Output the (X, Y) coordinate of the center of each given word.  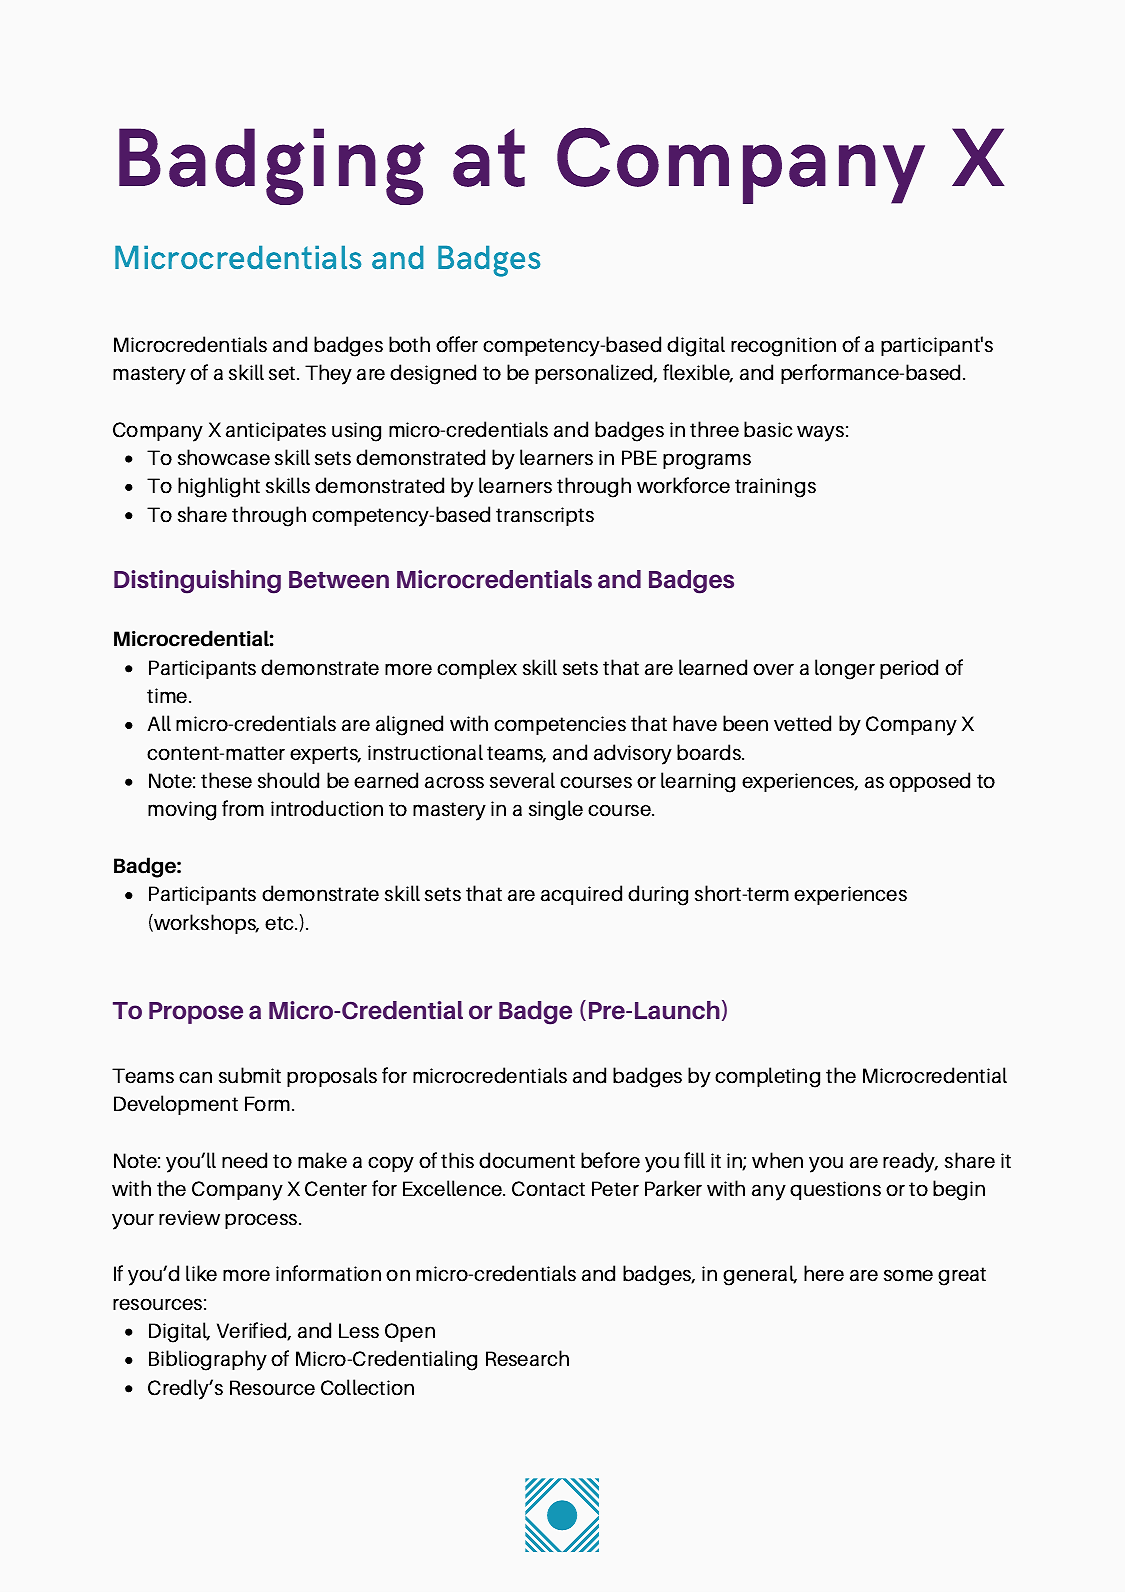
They (328, 374)
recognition (783, 347)
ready (910, 1162)
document (527, 1160)
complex (477, 669)
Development (176, 1105)
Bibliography (208, 1360)
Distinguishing (197, 582)
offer (457, 344)
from (243, 808)
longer (845, 669)
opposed (929, 782)
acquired (581, 895)
